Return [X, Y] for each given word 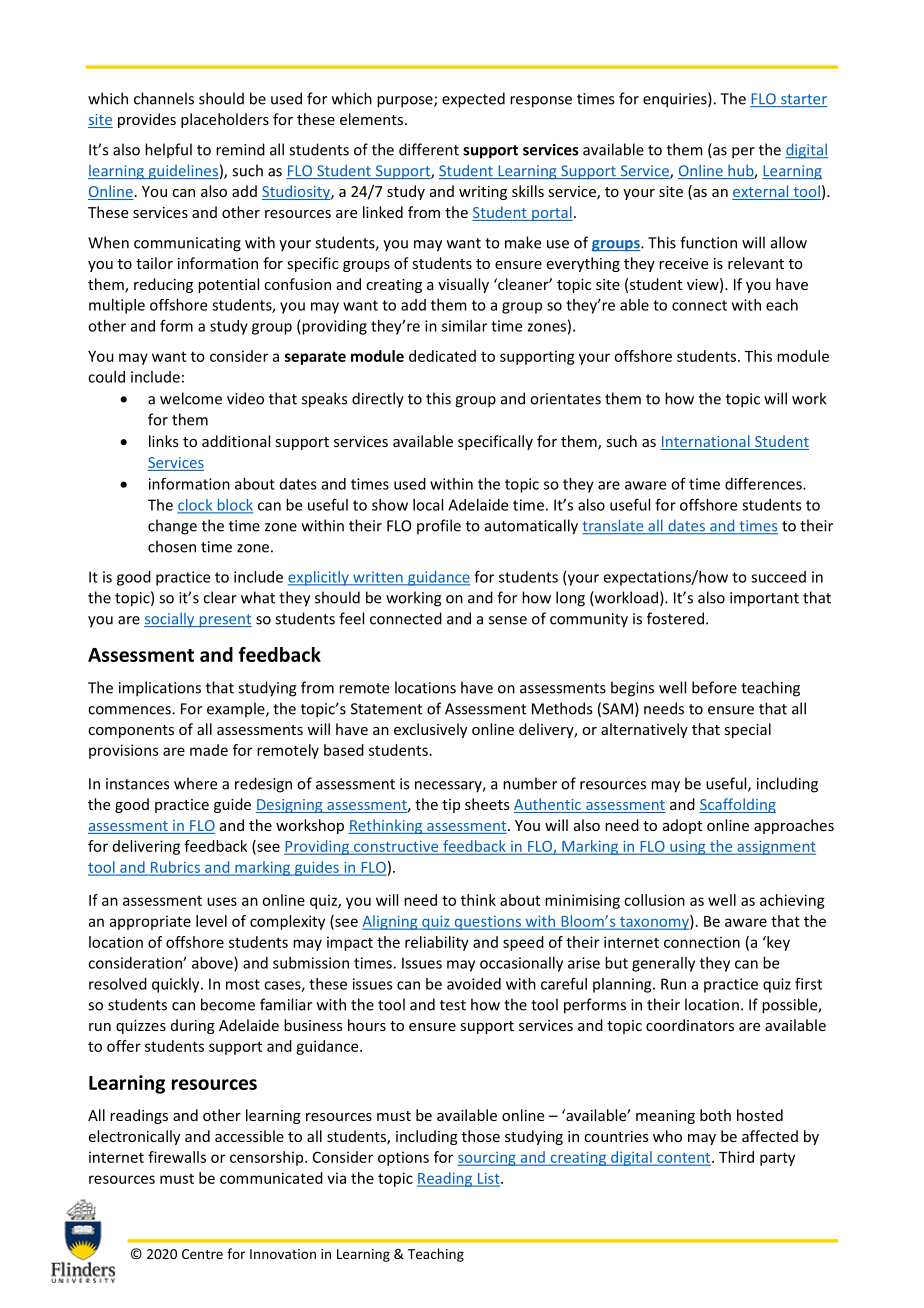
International [706, 442]
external [761, 192]
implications [160, 689]
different [429, 149]
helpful [168, 150]
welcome [191, 398]
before [714, 687]
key [777, 943]
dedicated [442, 356]
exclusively [430, 730]
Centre [202, 1254]
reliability [437, 943]
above [213, 964]
